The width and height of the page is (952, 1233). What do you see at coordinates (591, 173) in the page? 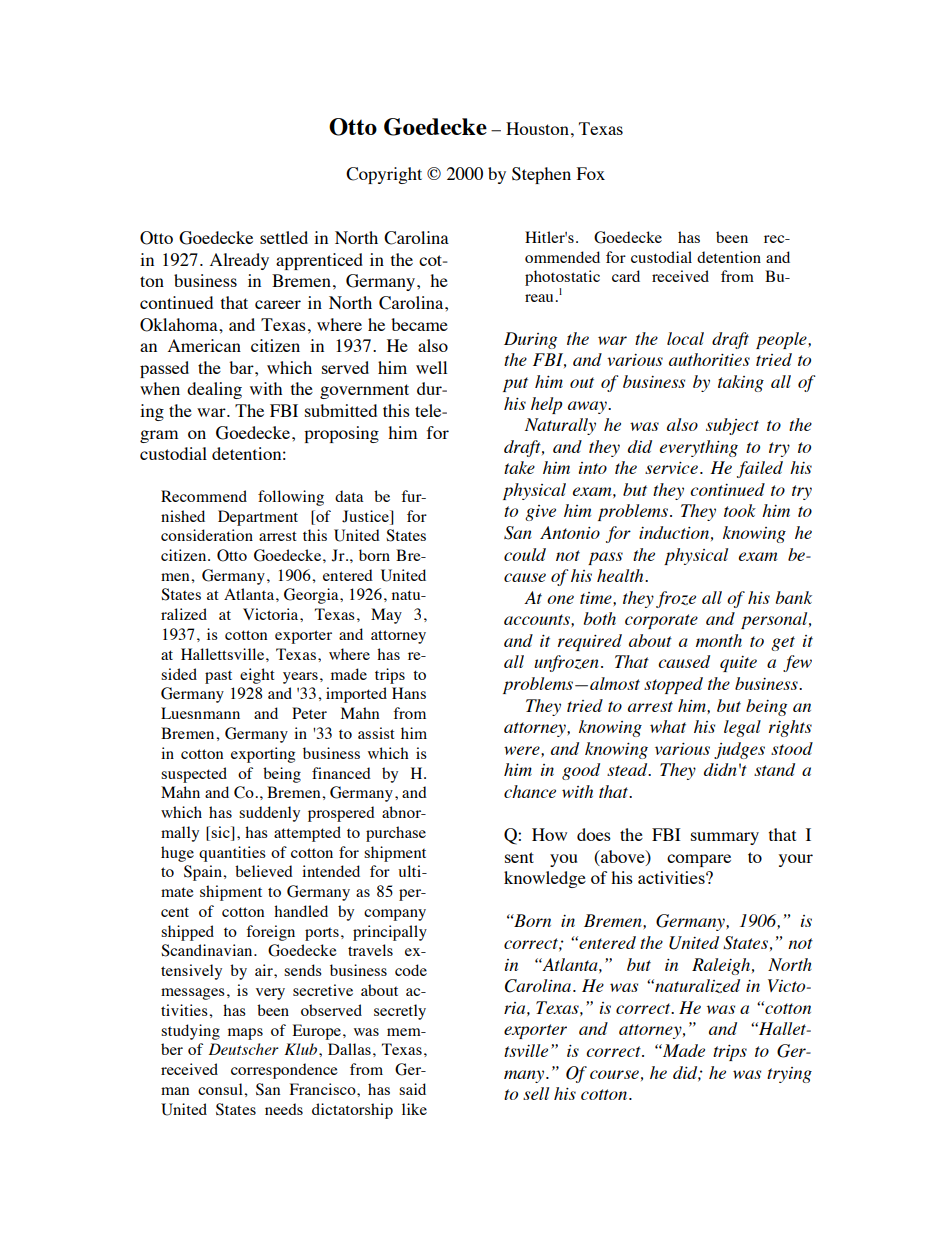
I see `Fox` at bounding box center [591, 173].
